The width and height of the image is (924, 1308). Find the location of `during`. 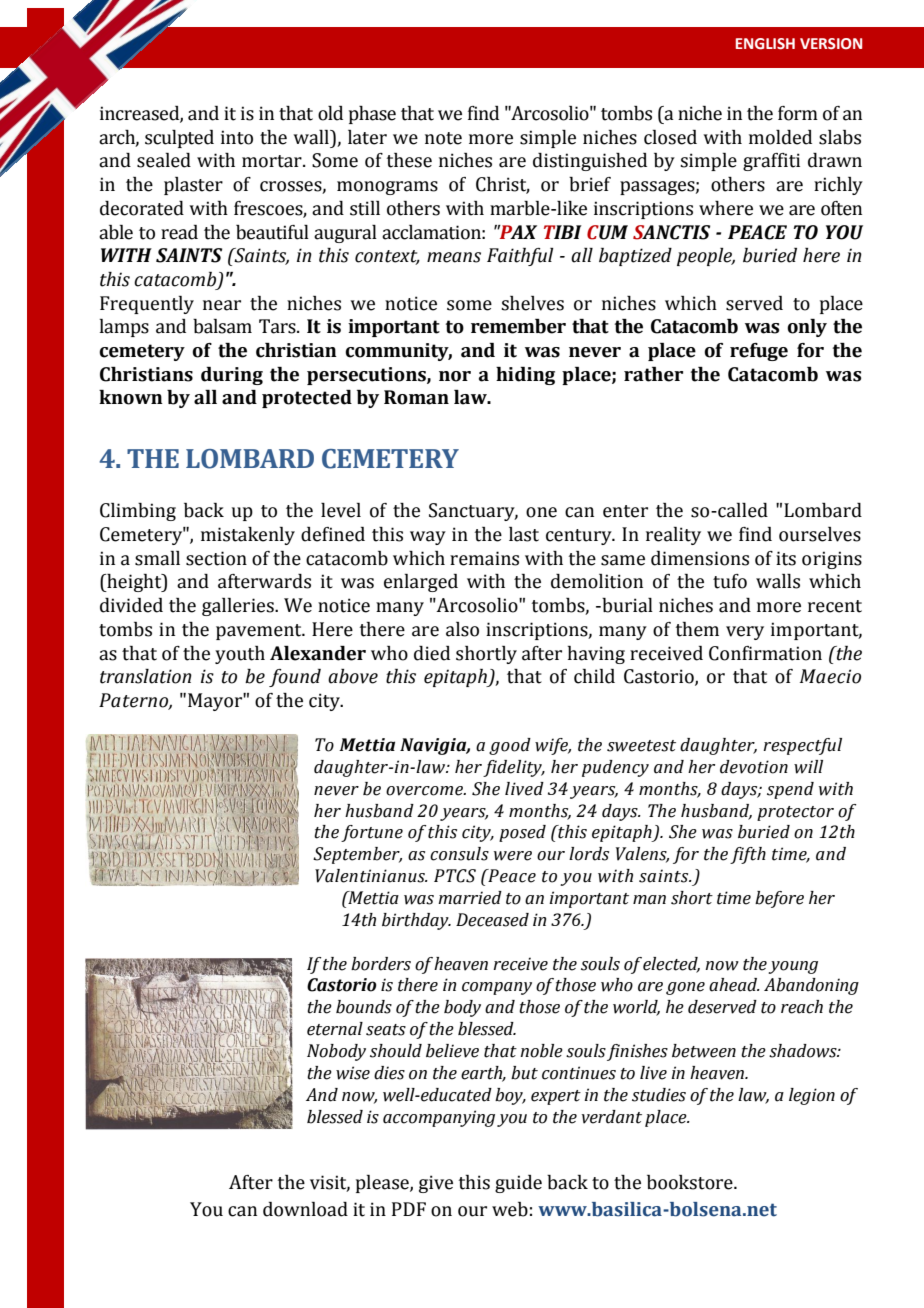

during is located at coordinates (232, 376).
